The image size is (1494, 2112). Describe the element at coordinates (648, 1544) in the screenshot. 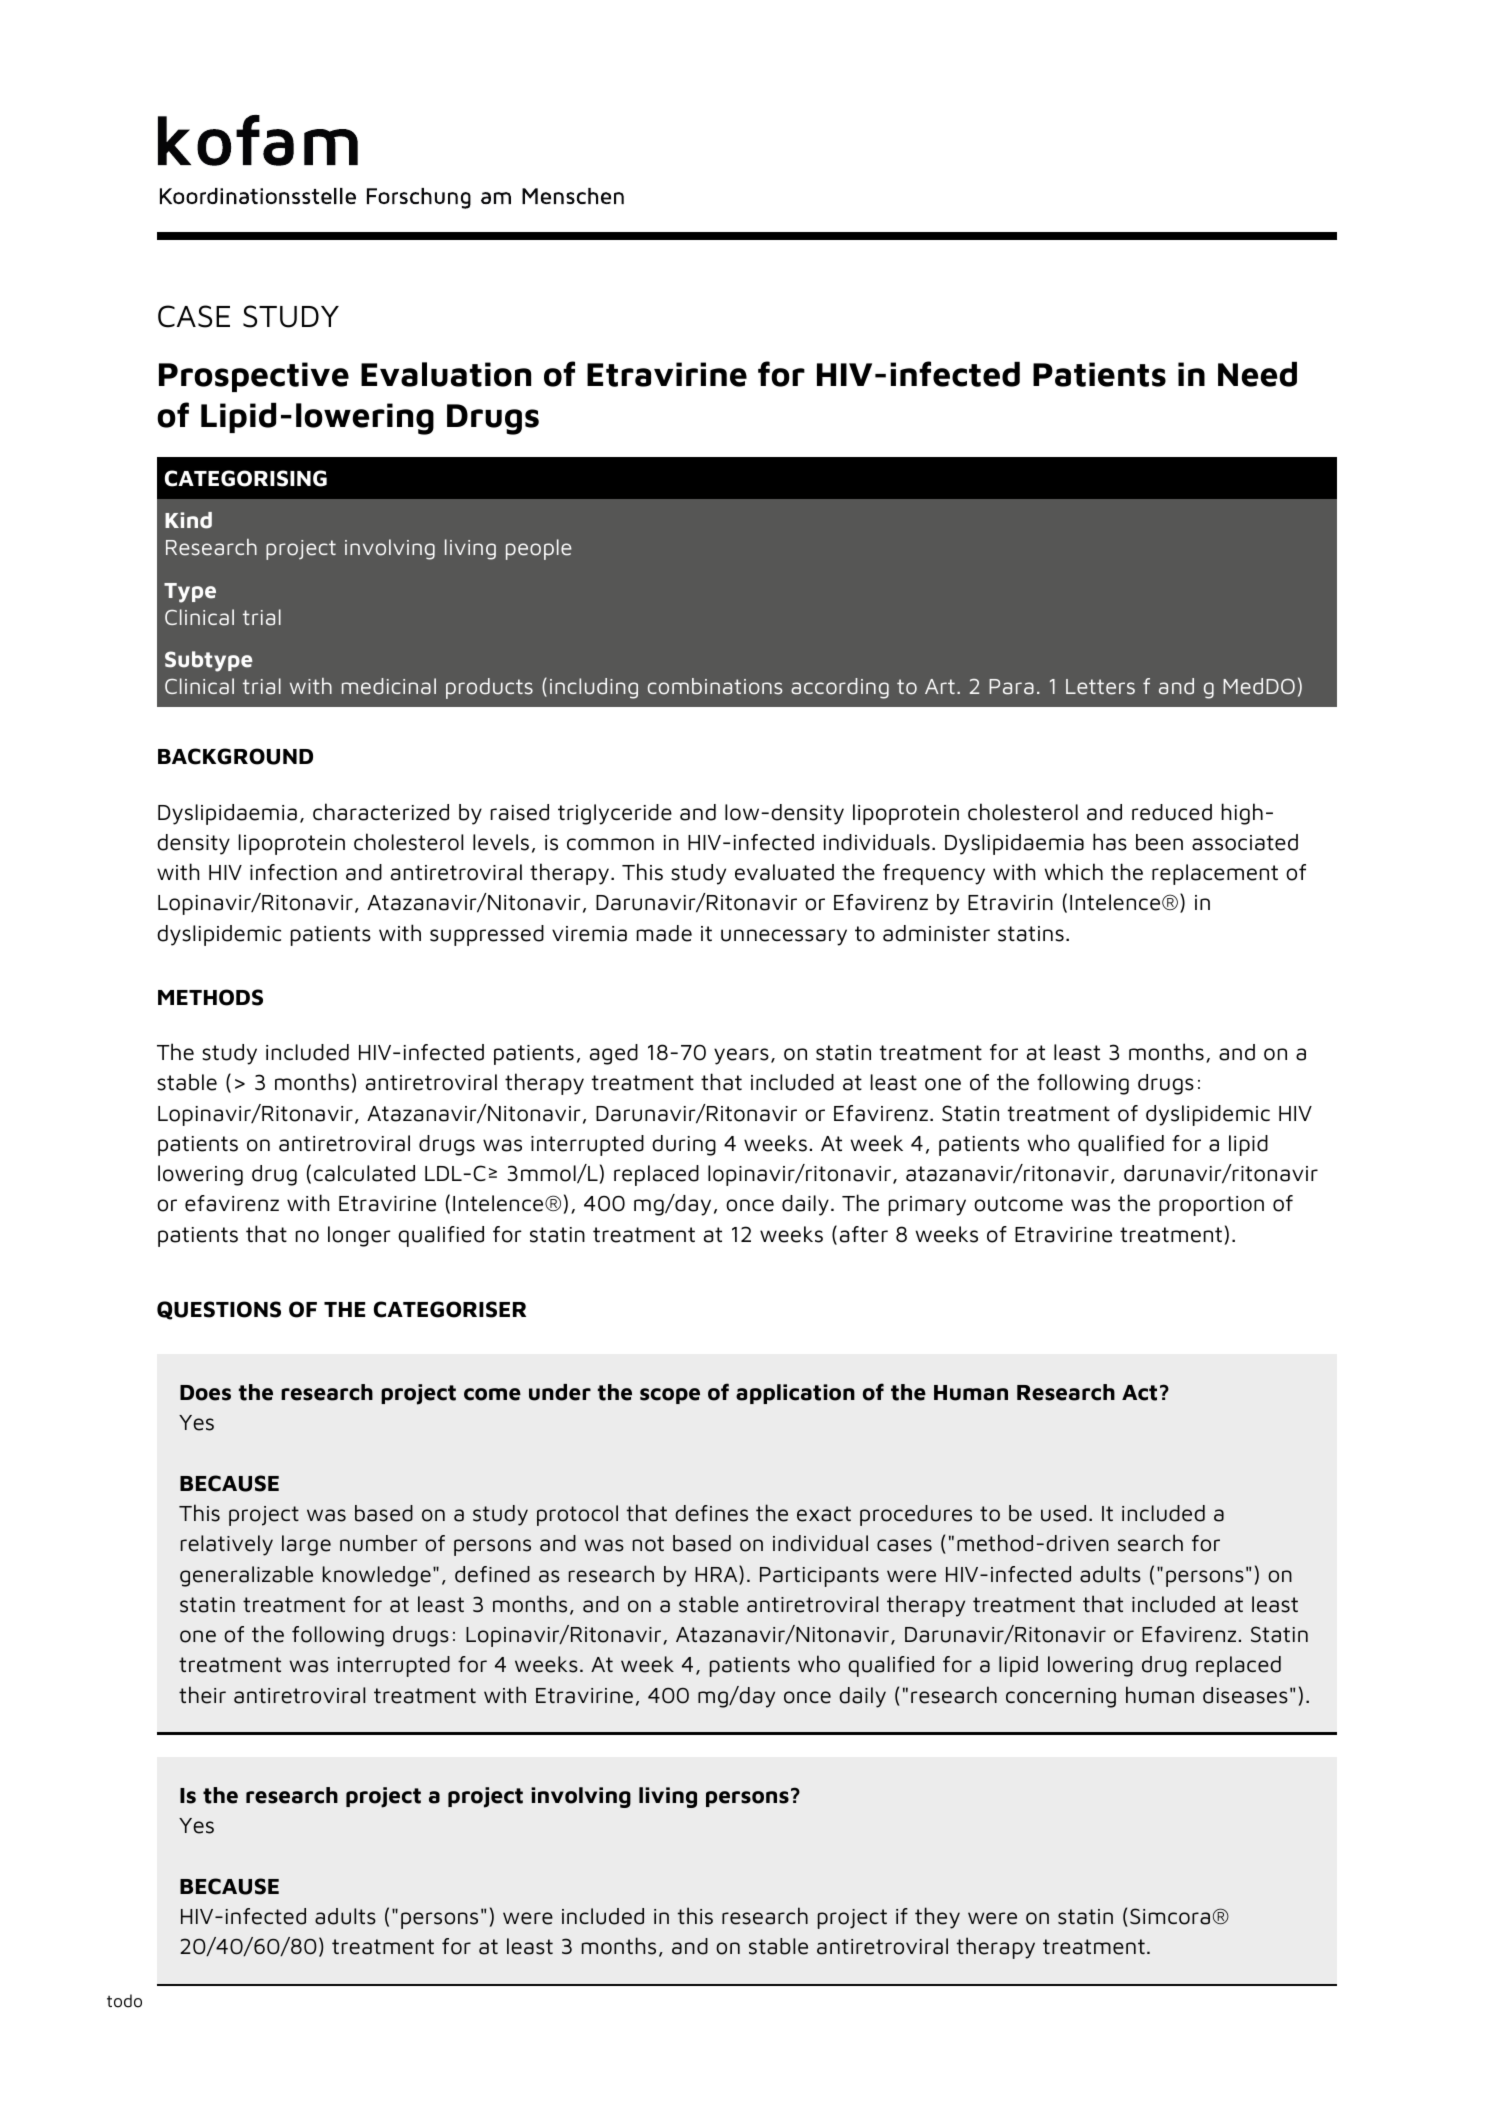

I see `not` at that location.
